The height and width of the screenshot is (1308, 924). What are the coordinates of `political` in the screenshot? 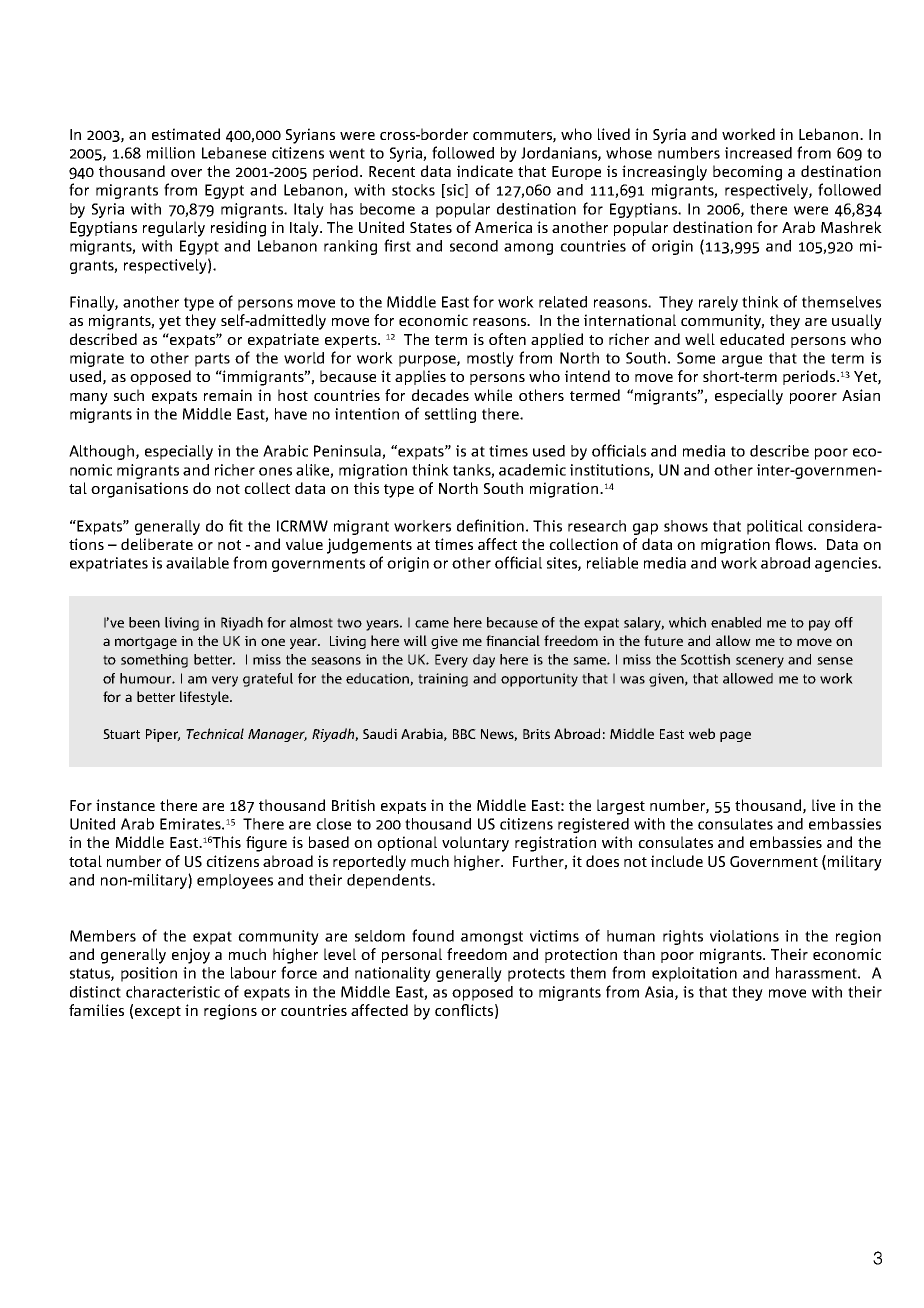 It's located at (775, 527).
